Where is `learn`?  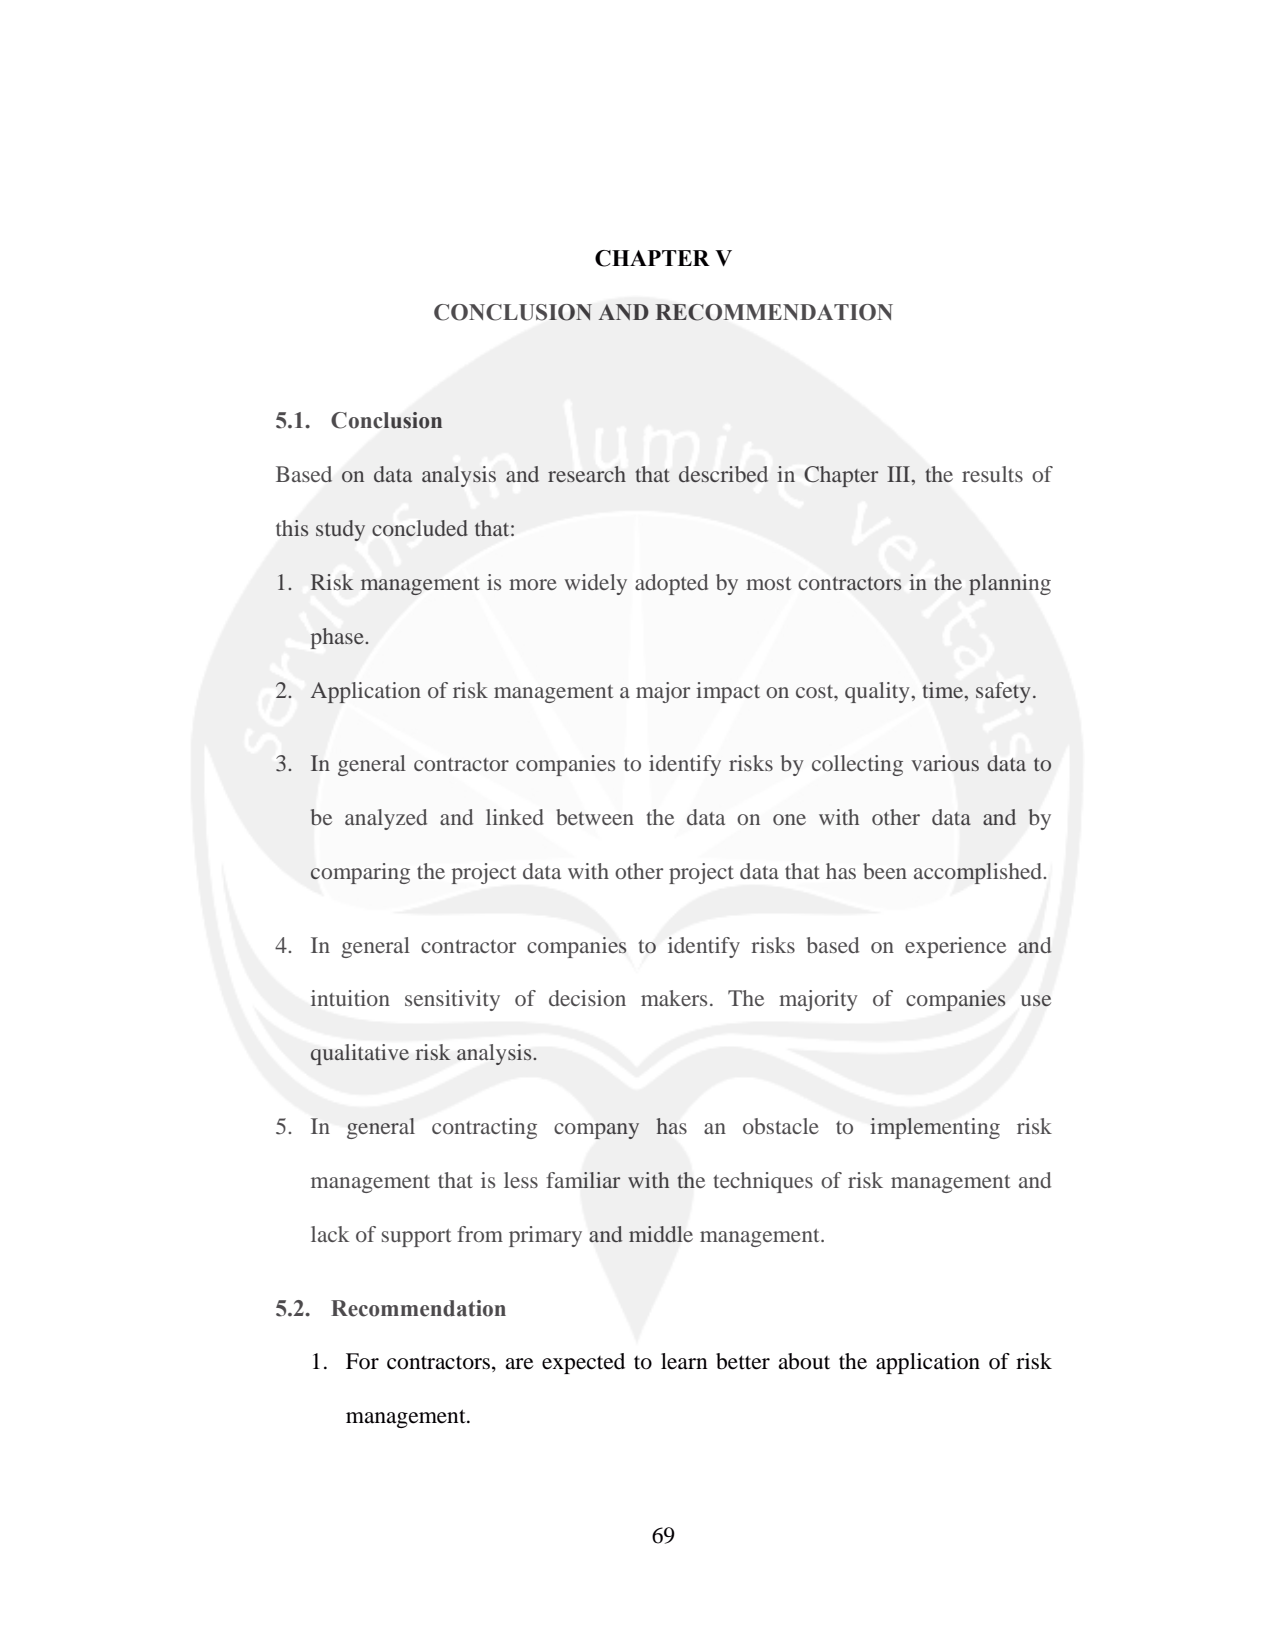 learn is located at coordinates (684, 1361).
